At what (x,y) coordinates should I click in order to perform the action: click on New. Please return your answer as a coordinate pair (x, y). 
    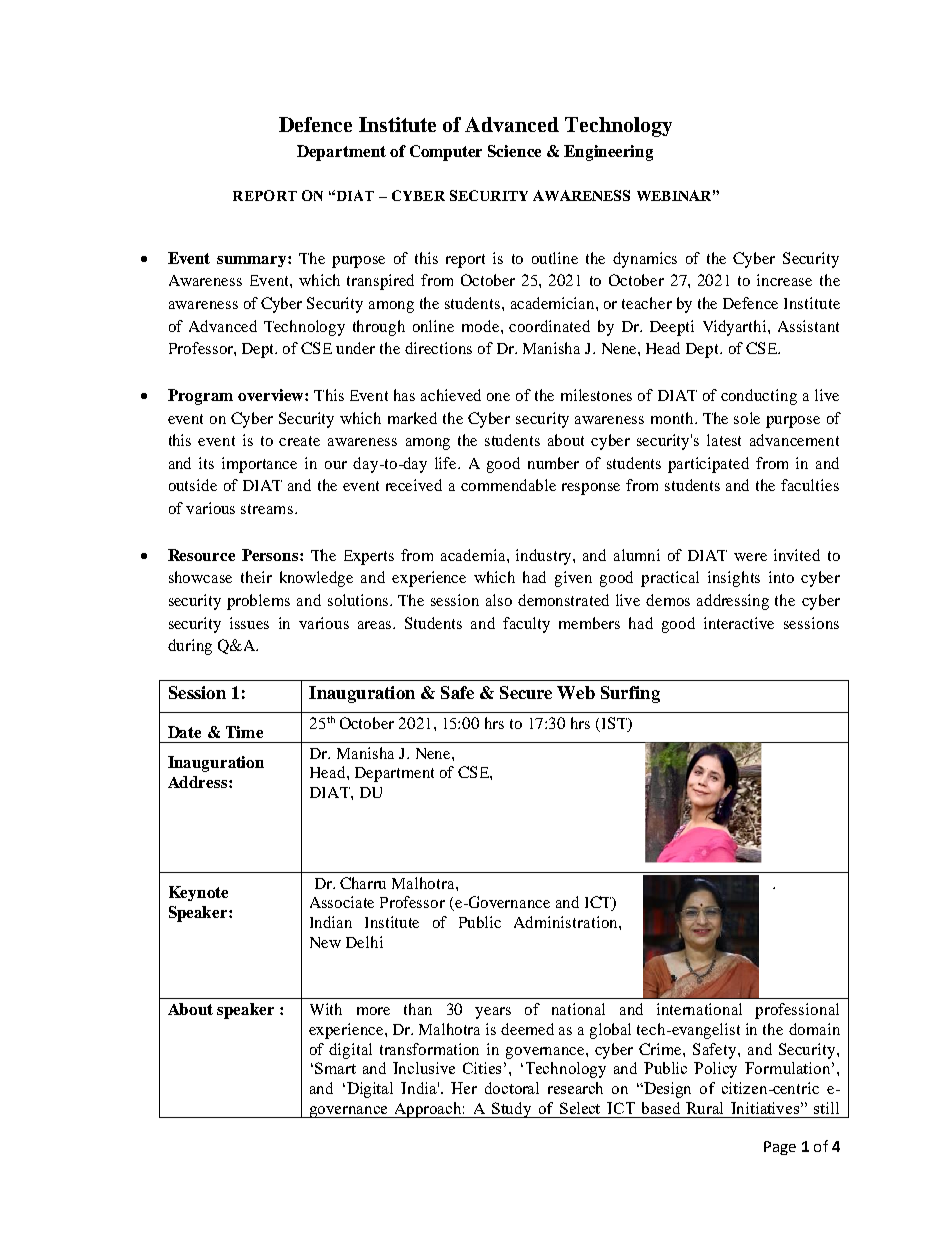
    Looking at the image, I should click on (325, 942).
